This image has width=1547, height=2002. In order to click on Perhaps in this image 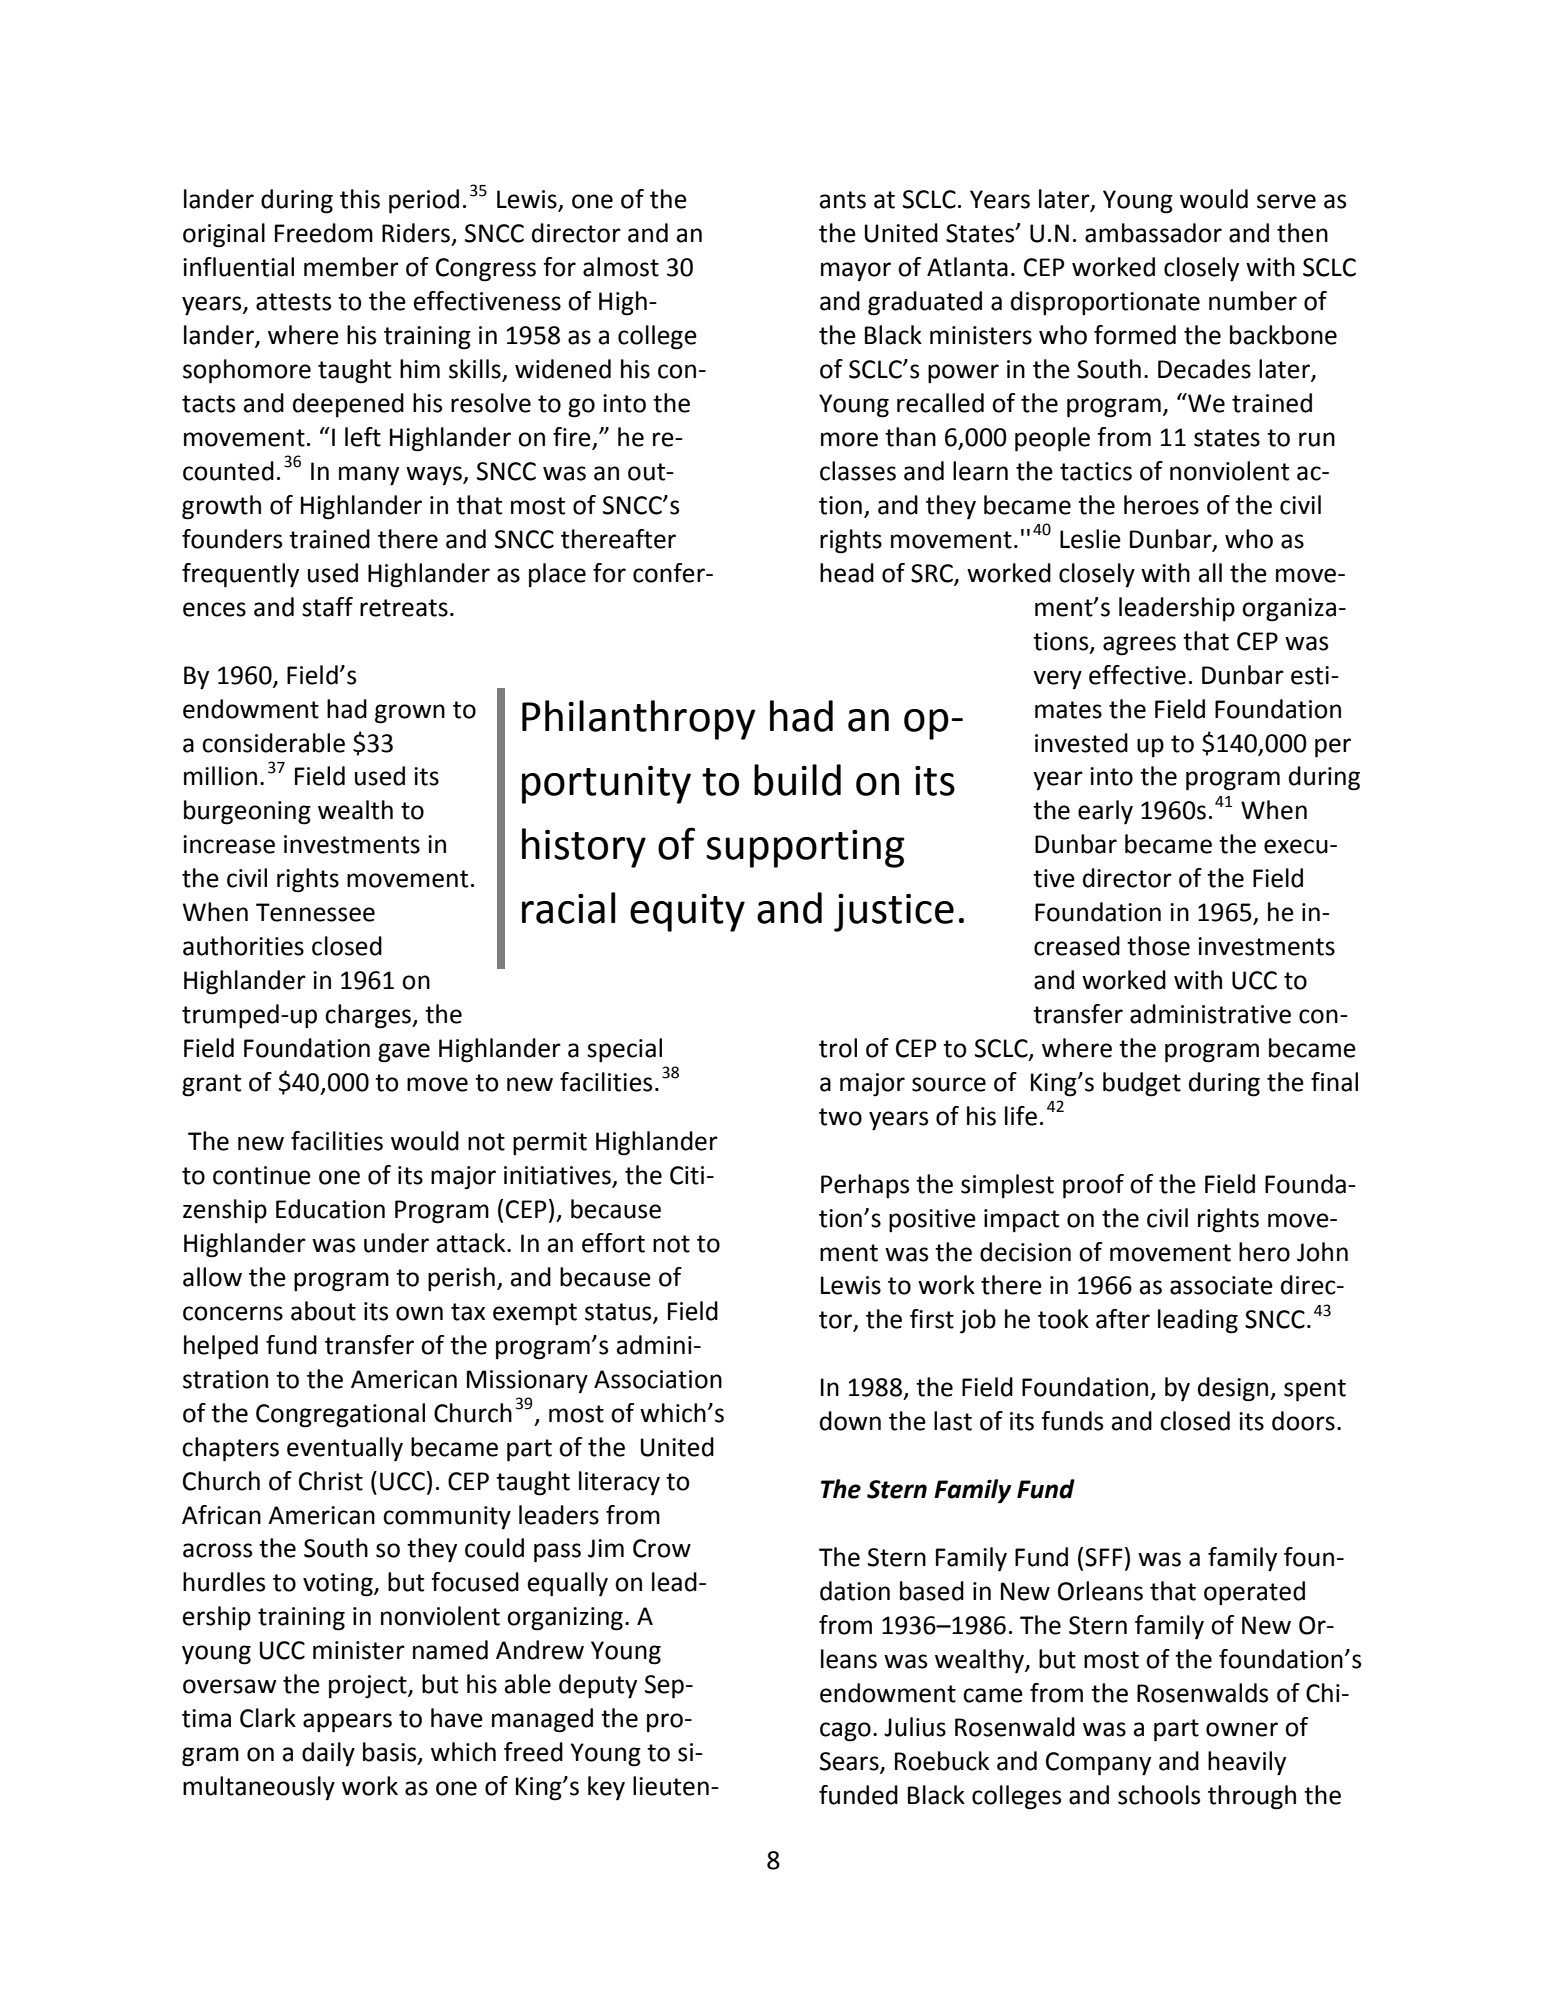, I will do `click(865, 1186)`.
